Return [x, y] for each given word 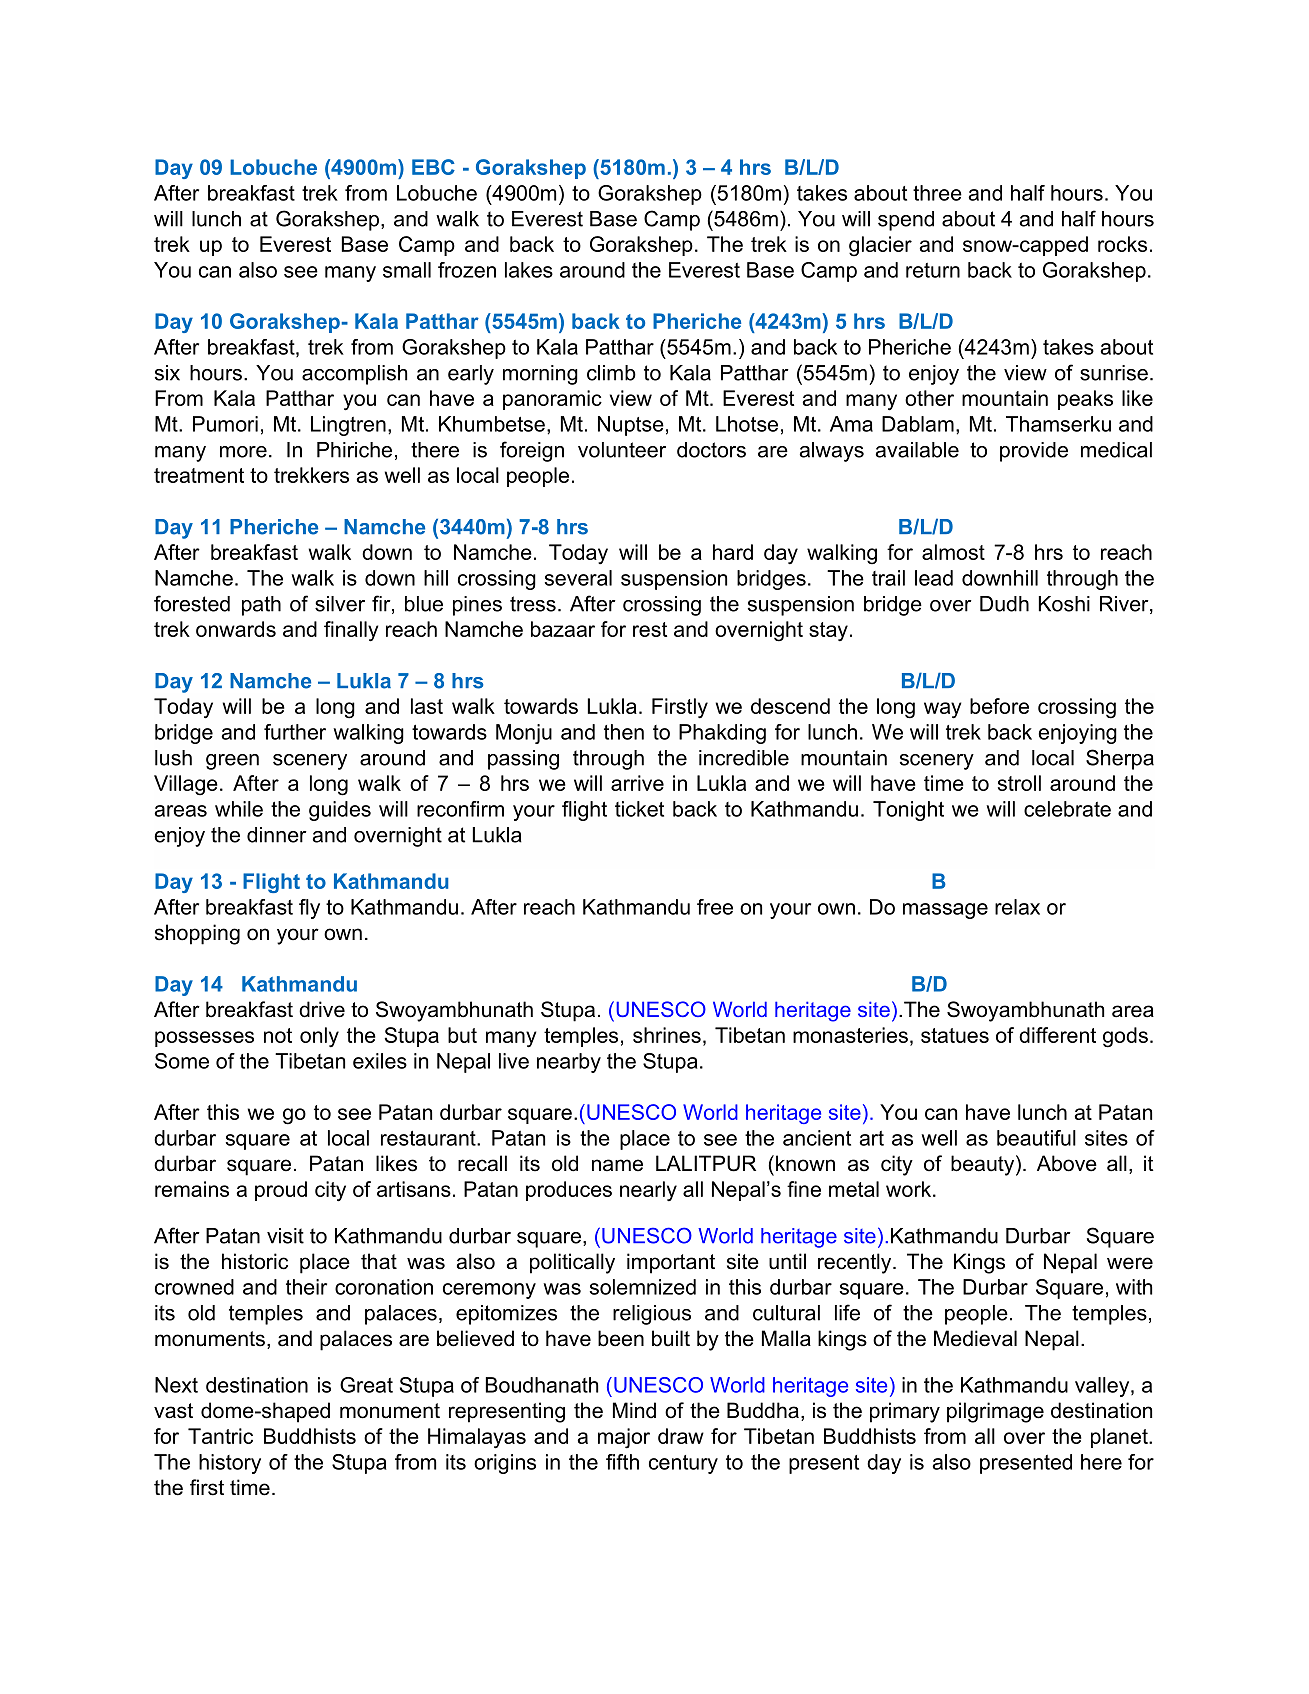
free [715, 907]
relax [1017, 907]
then [624, 732]
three [937, 193]
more [243, 452]
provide [1034, 452]
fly [309, 909]
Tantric [220, 1436]
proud [281, 1191]
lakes [529, 270]
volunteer [622, 450]
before [999, 706]
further [295, 732]
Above [1067, 1163]
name [617, 1165]
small [407, 270]
